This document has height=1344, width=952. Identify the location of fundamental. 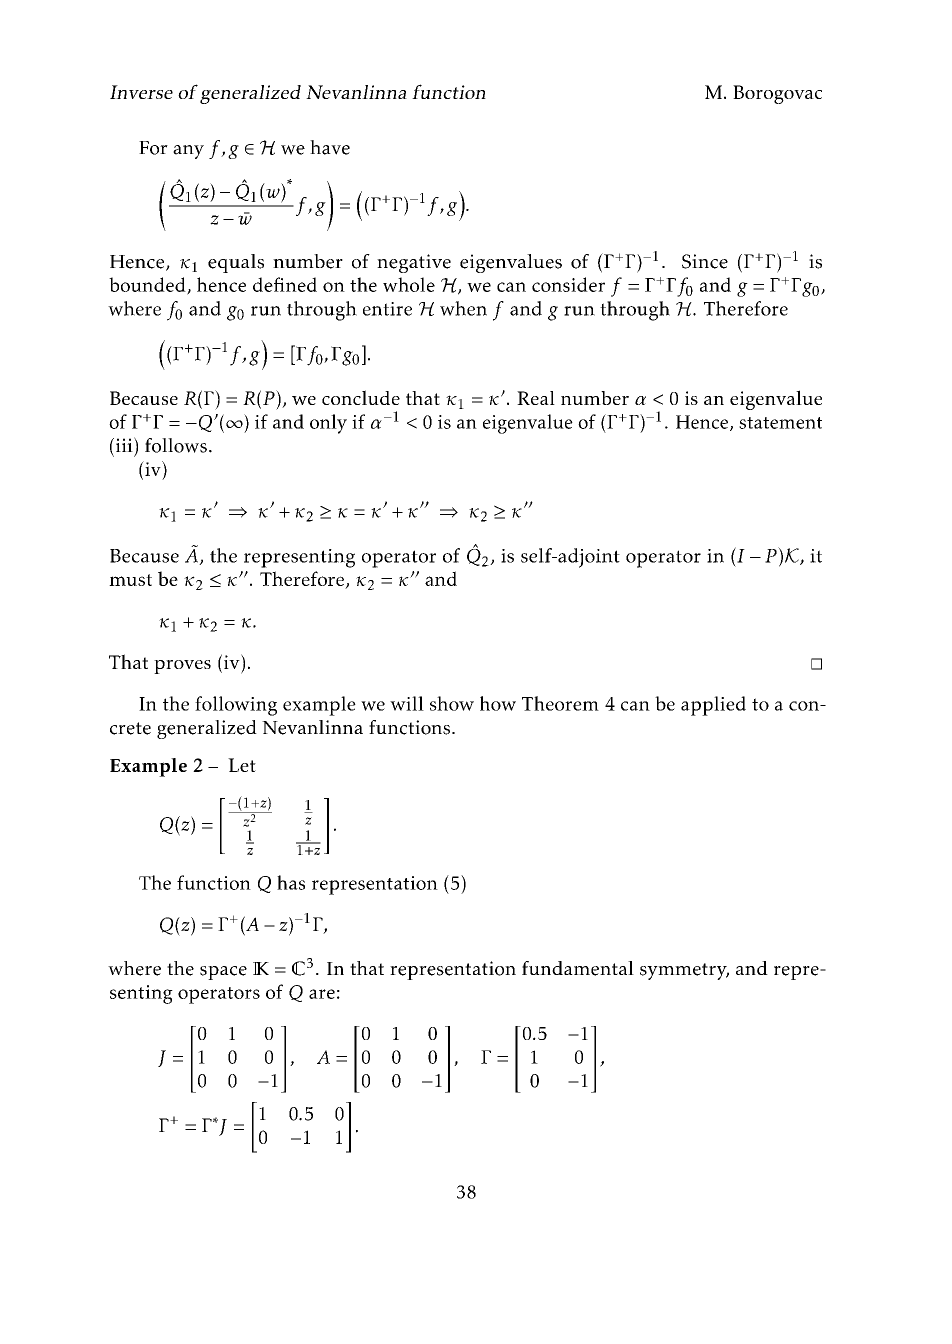
(578, 968).
